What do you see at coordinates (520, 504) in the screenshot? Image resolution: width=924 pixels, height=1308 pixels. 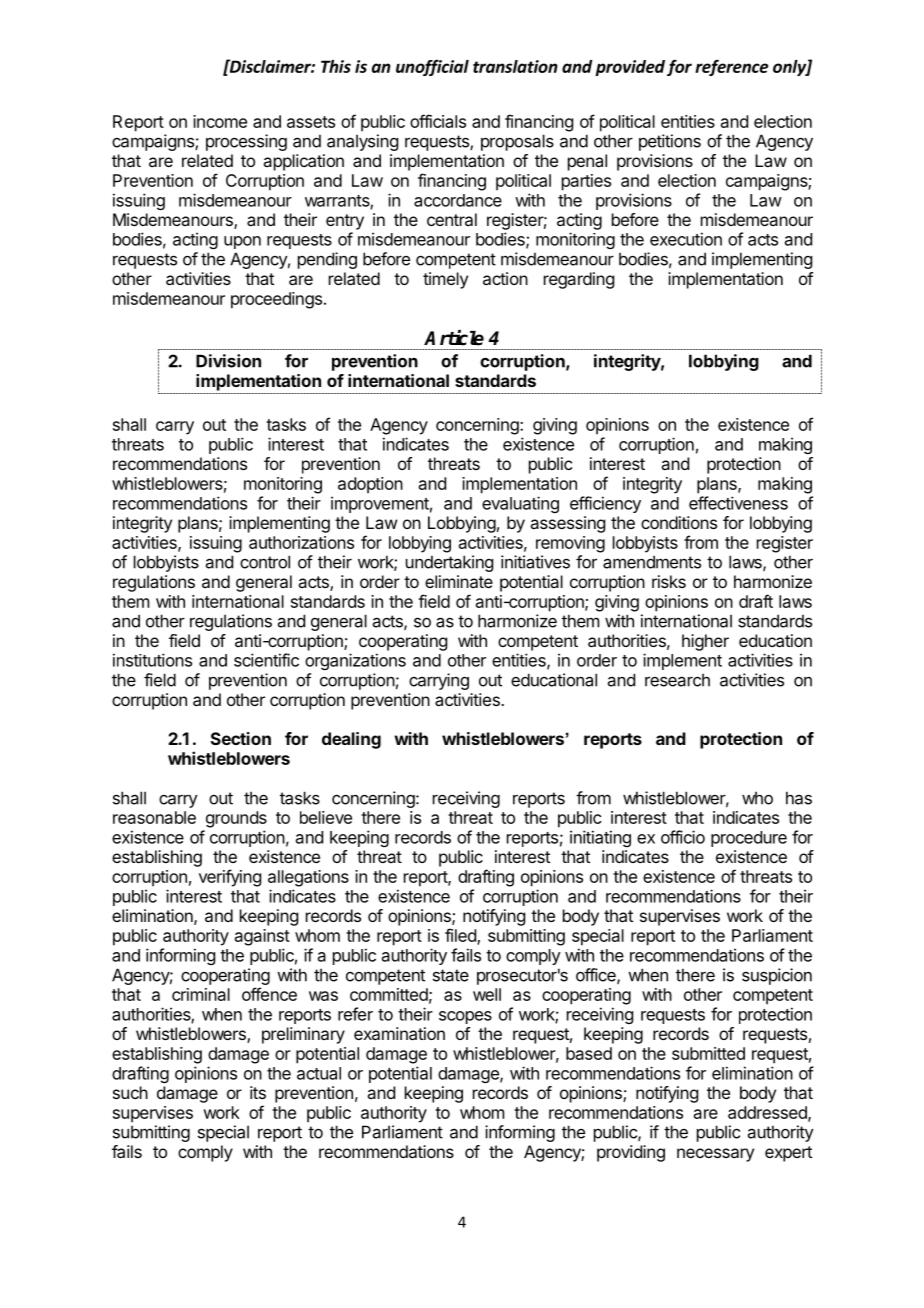 I see `evaluating` at bounding box center [520, 504].
